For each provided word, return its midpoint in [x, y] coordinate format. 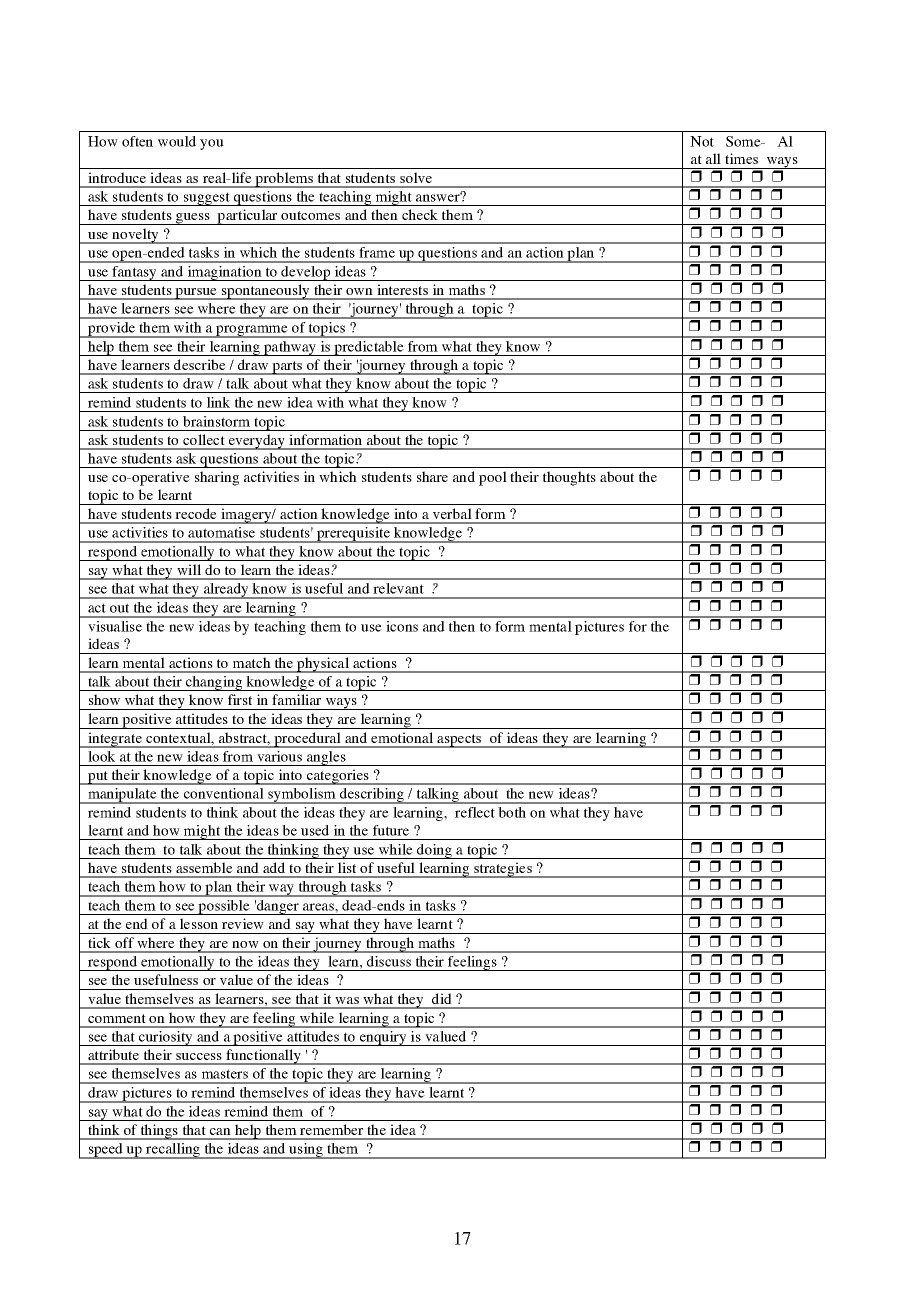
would [177, 141]
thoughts [569, 478]
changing [213, 683]
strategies [503, 870]
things [159, 1132]
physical [323, 665]
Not [702, 141]
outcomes [310, 215]
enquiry [383, 1038]
